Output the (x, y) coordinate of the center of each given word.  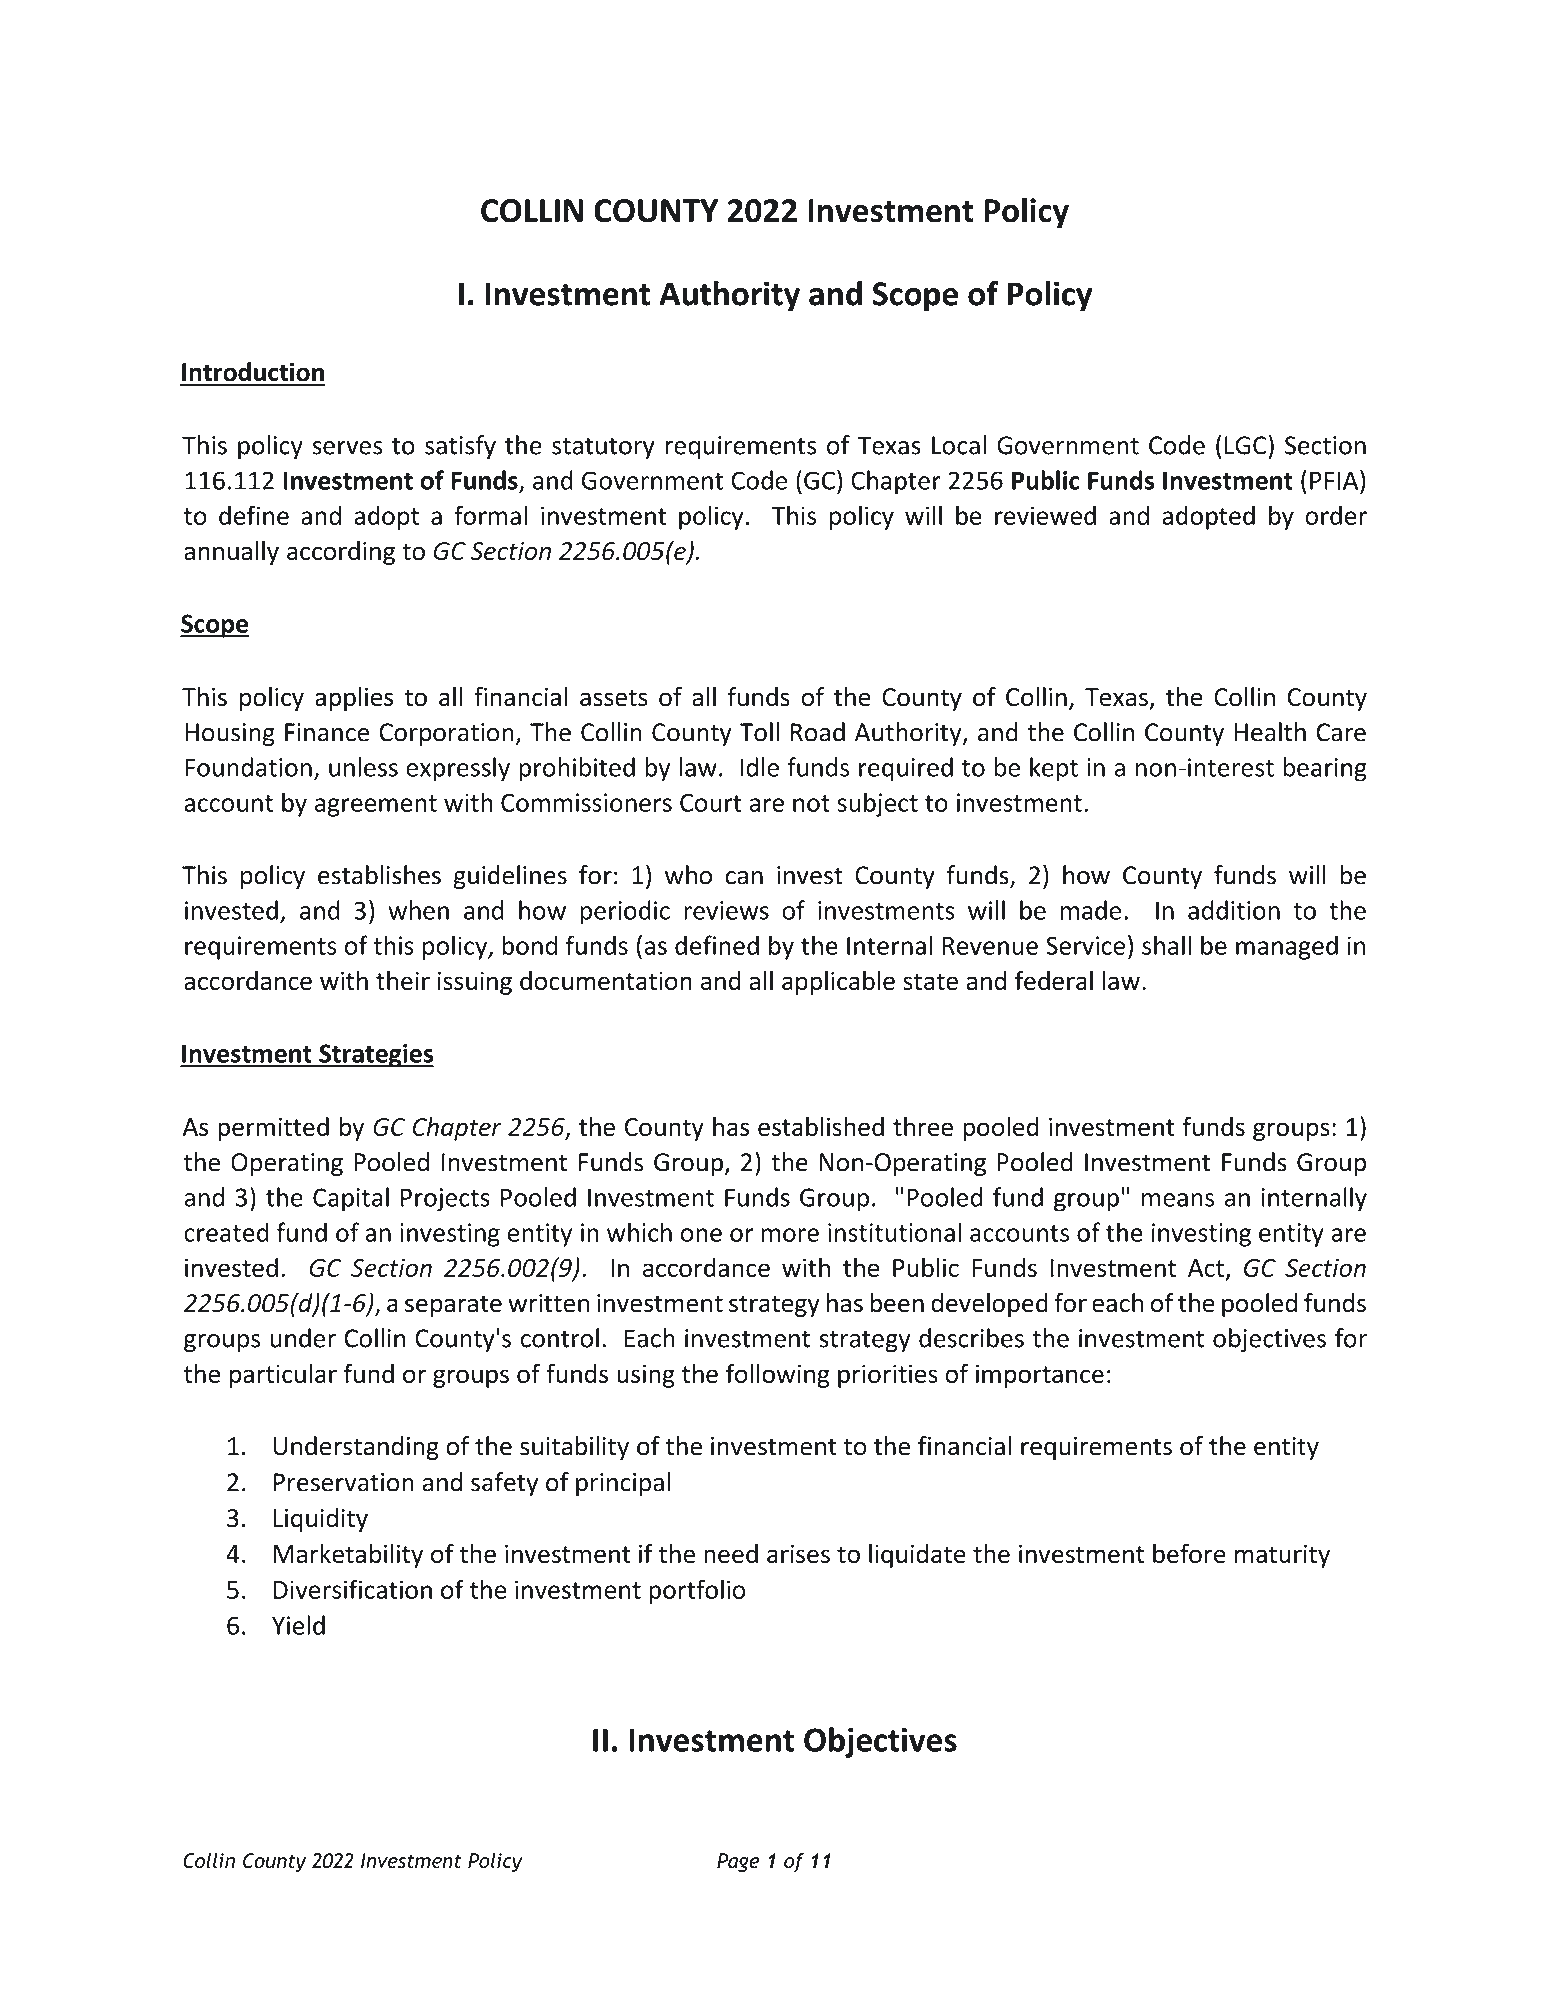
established (821, 1126)
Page (738, 1862)
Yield (298, 1625)
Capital (351, 1199)
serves (347, 448)
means (1178, 1200)
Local (959, 445)
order (1336, 515)
